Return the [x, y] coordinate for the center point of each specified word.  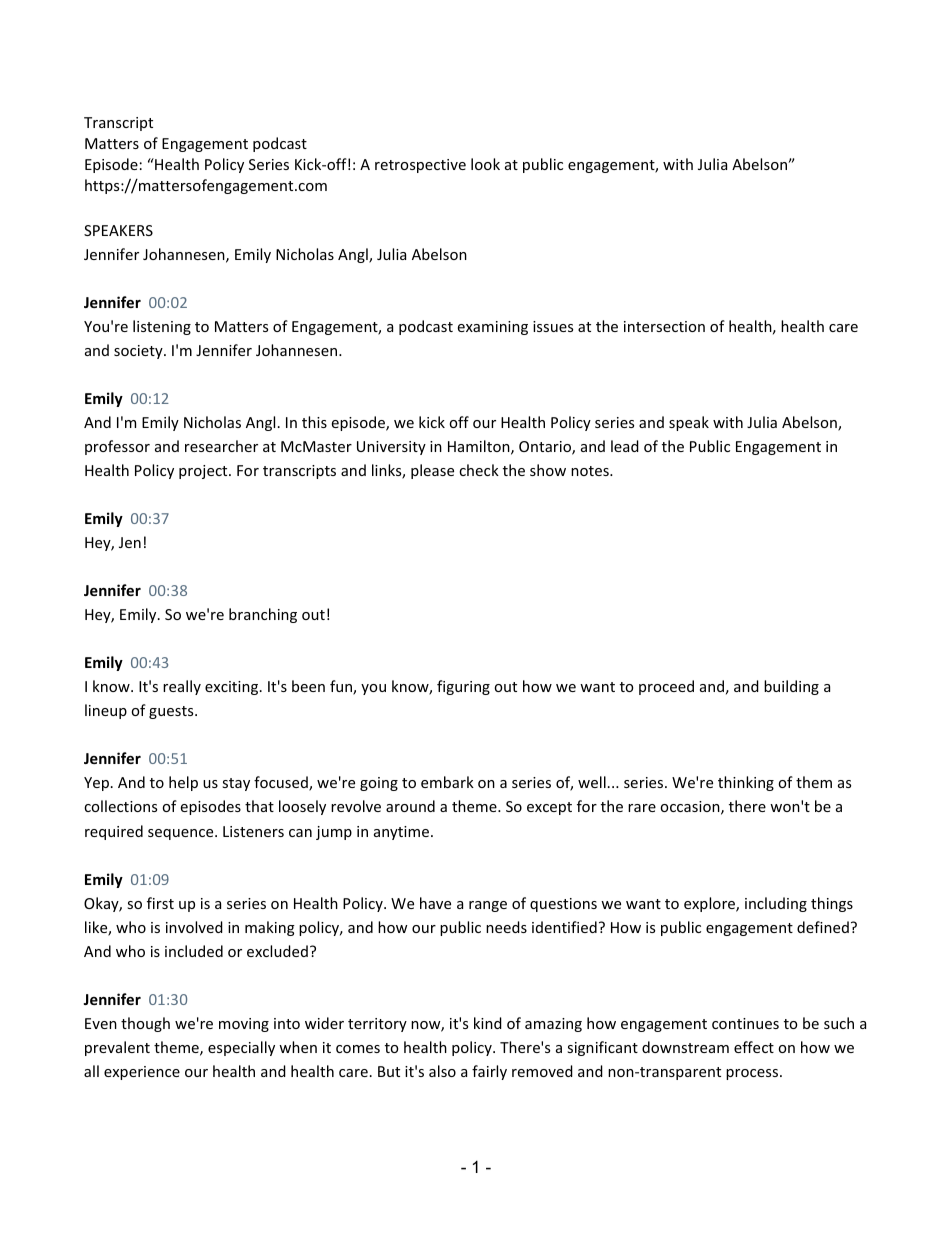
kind [488, 1023]
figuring [463, 687]
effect [754, 1047]
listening [162, 327]
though [145, 1024]
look [485, 164]
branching [263, 615]
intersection [664, 326]
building [791, 687]
